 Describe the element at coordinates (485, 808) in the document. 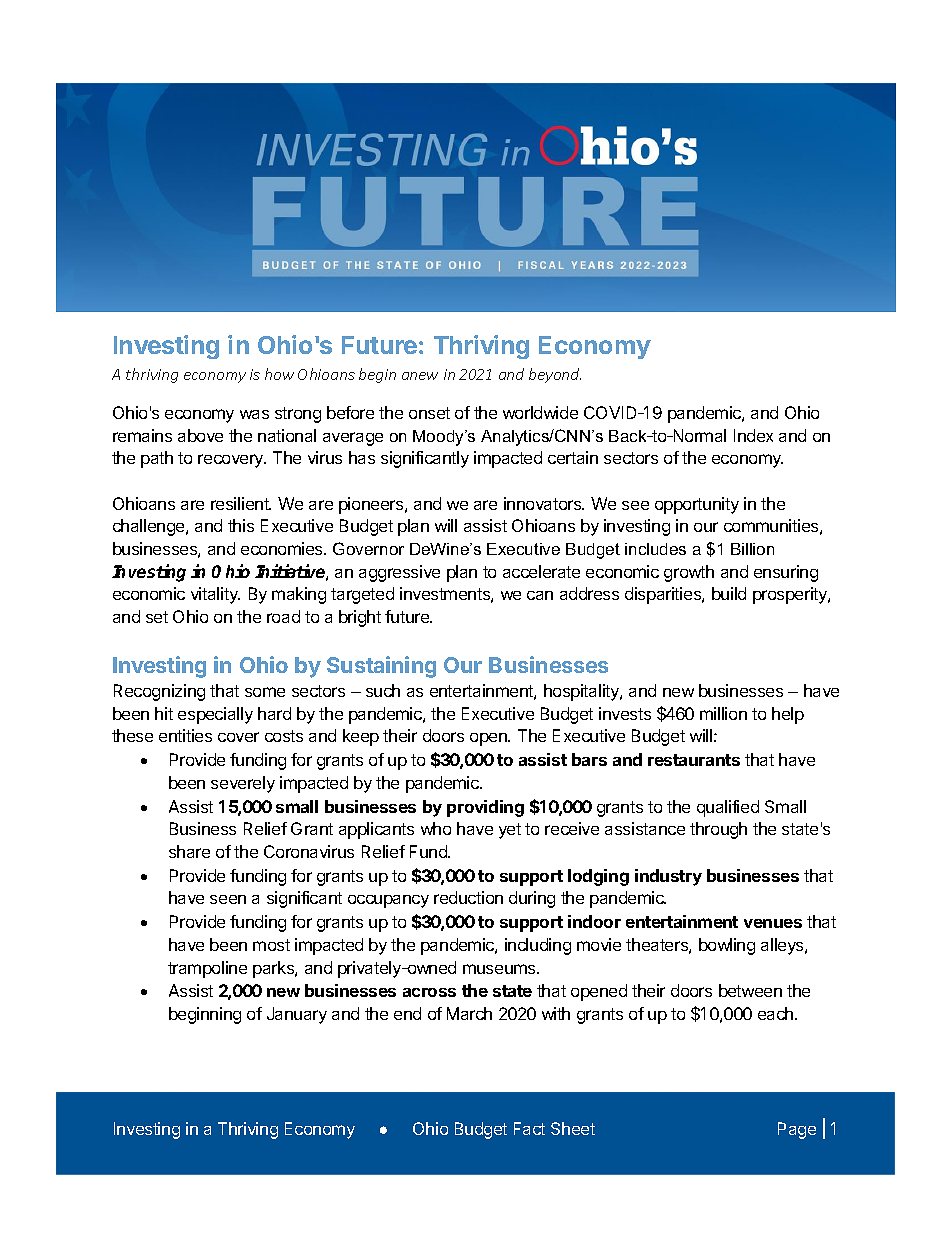

I see `providing` at that location.
